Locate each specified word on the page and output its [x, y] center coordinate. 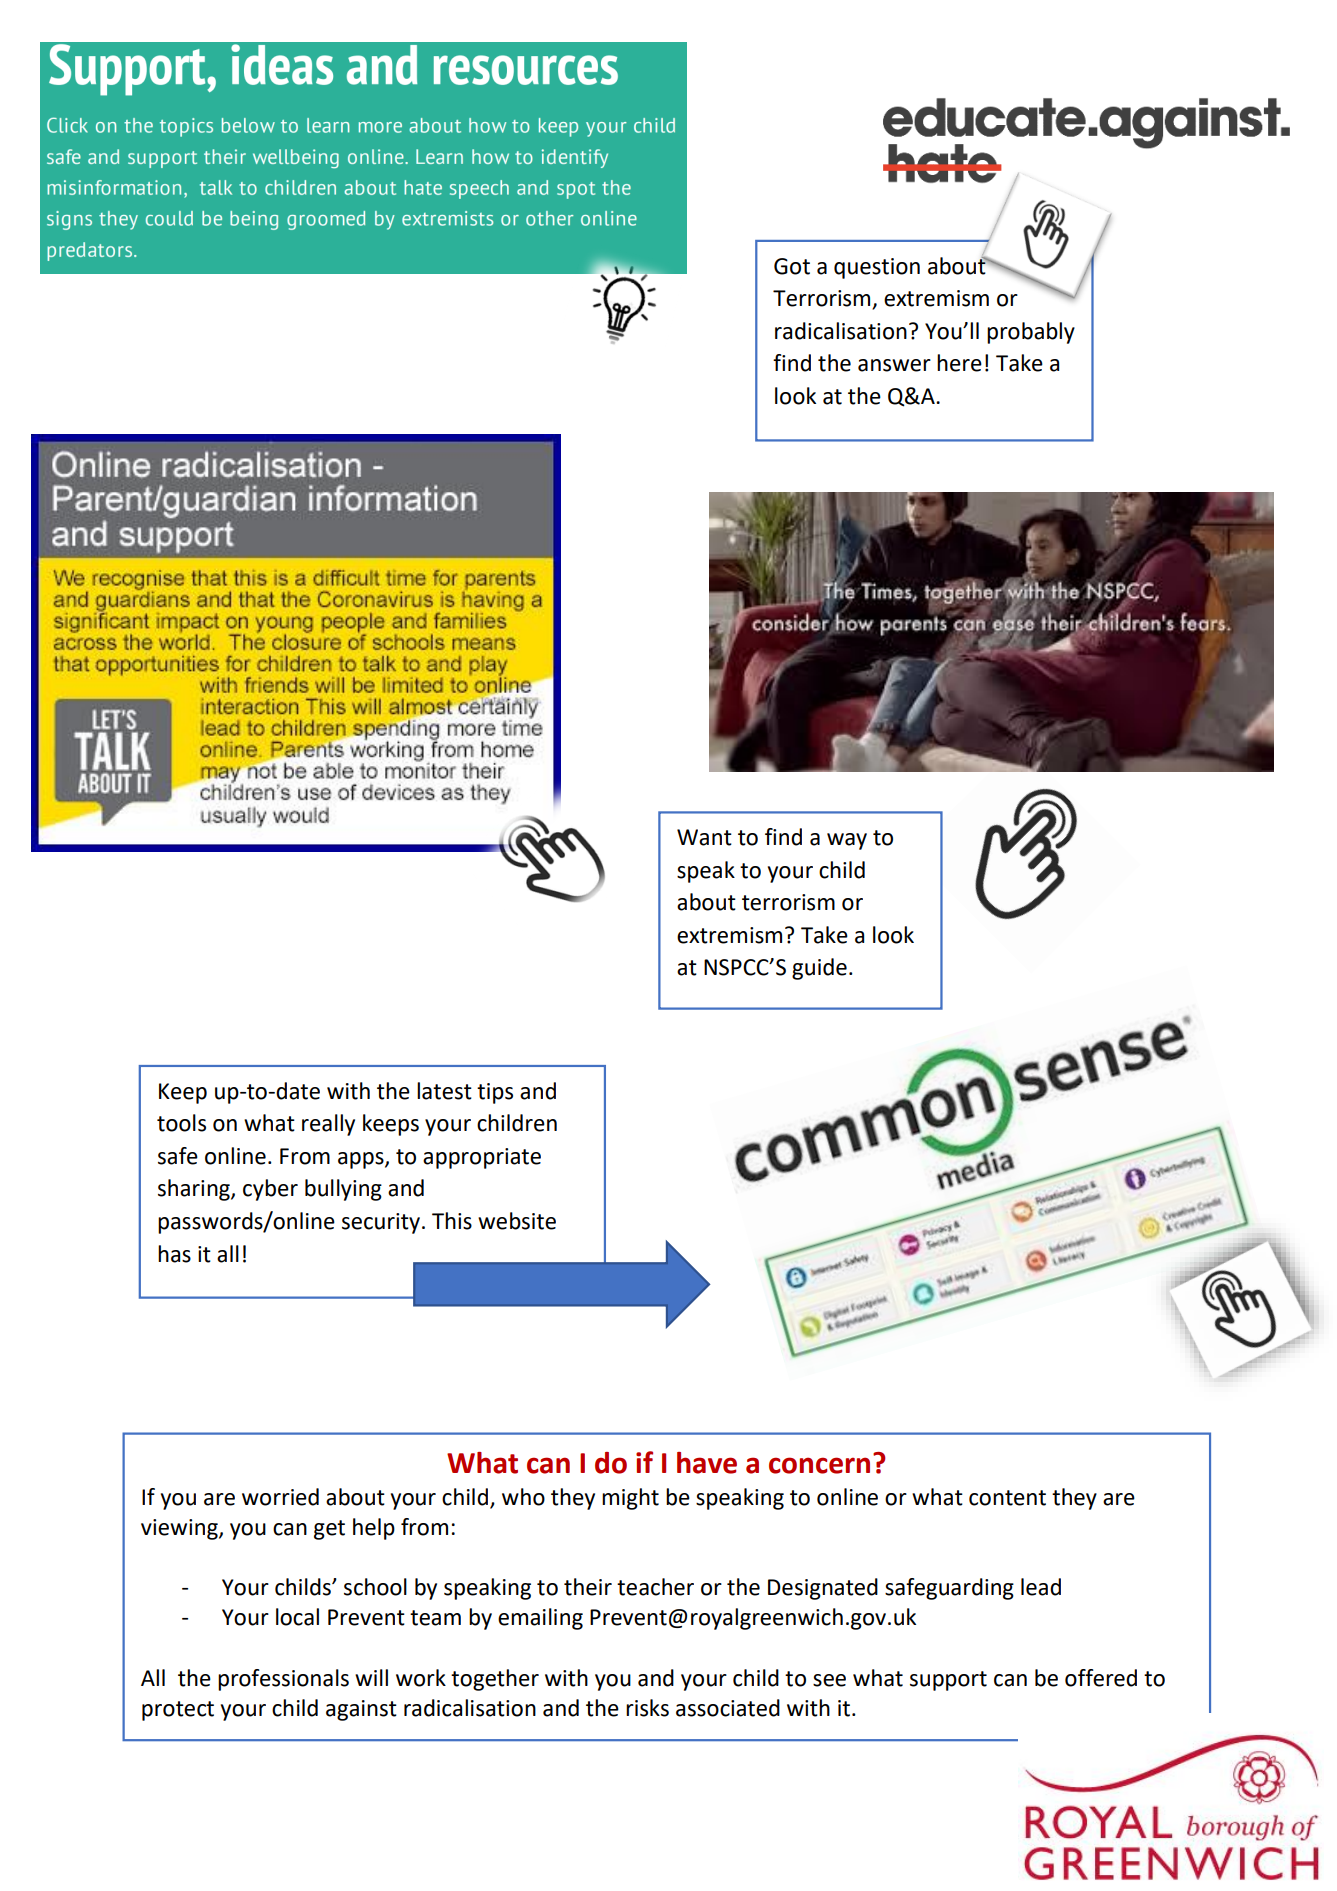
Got [792, 266]
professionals [283, 1680]
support [948, 1681]
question [877, 268]
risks [647, 1708]
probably [1031, 333]
